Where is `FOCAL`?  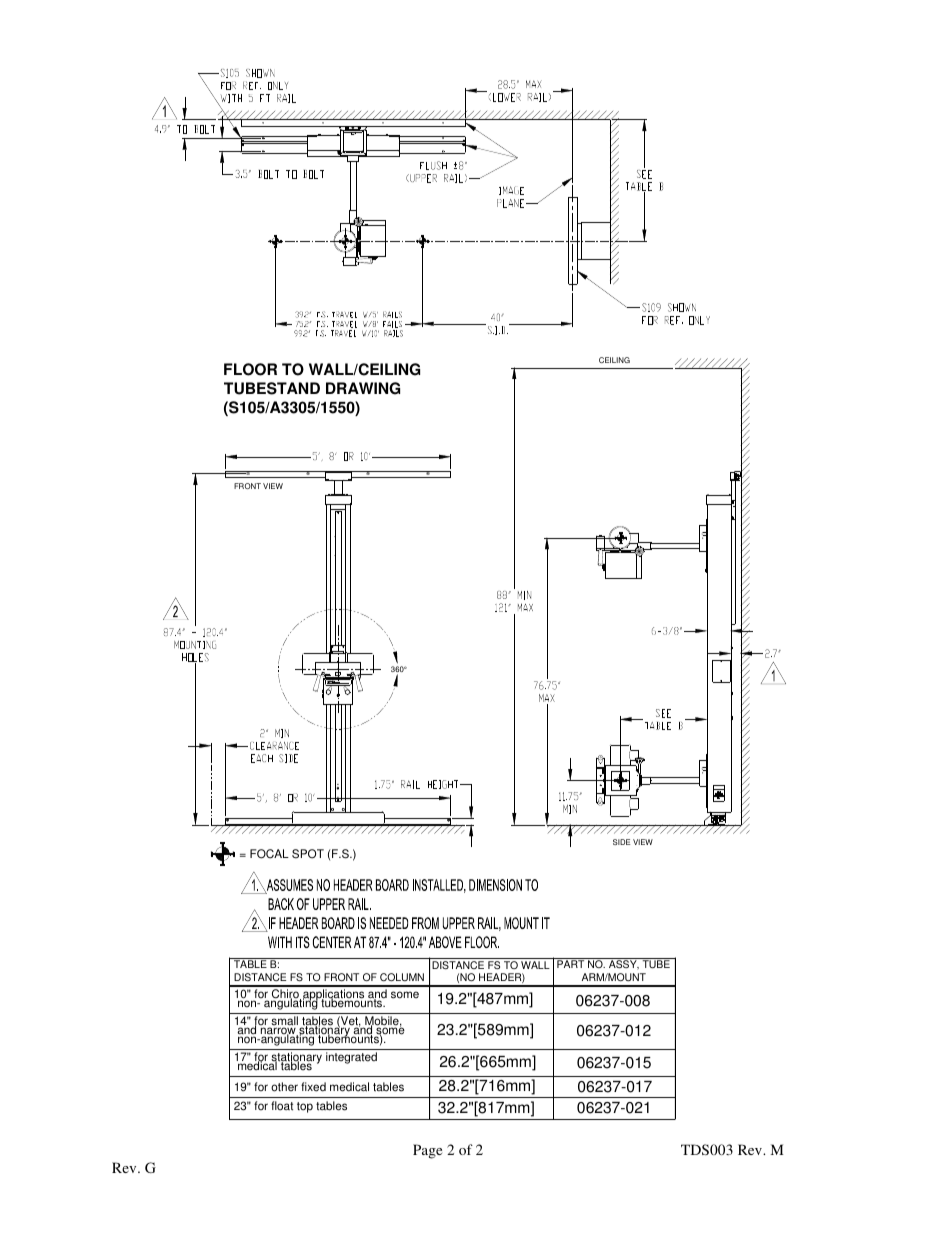
FOCAL is located at coordinates (269, 854).
